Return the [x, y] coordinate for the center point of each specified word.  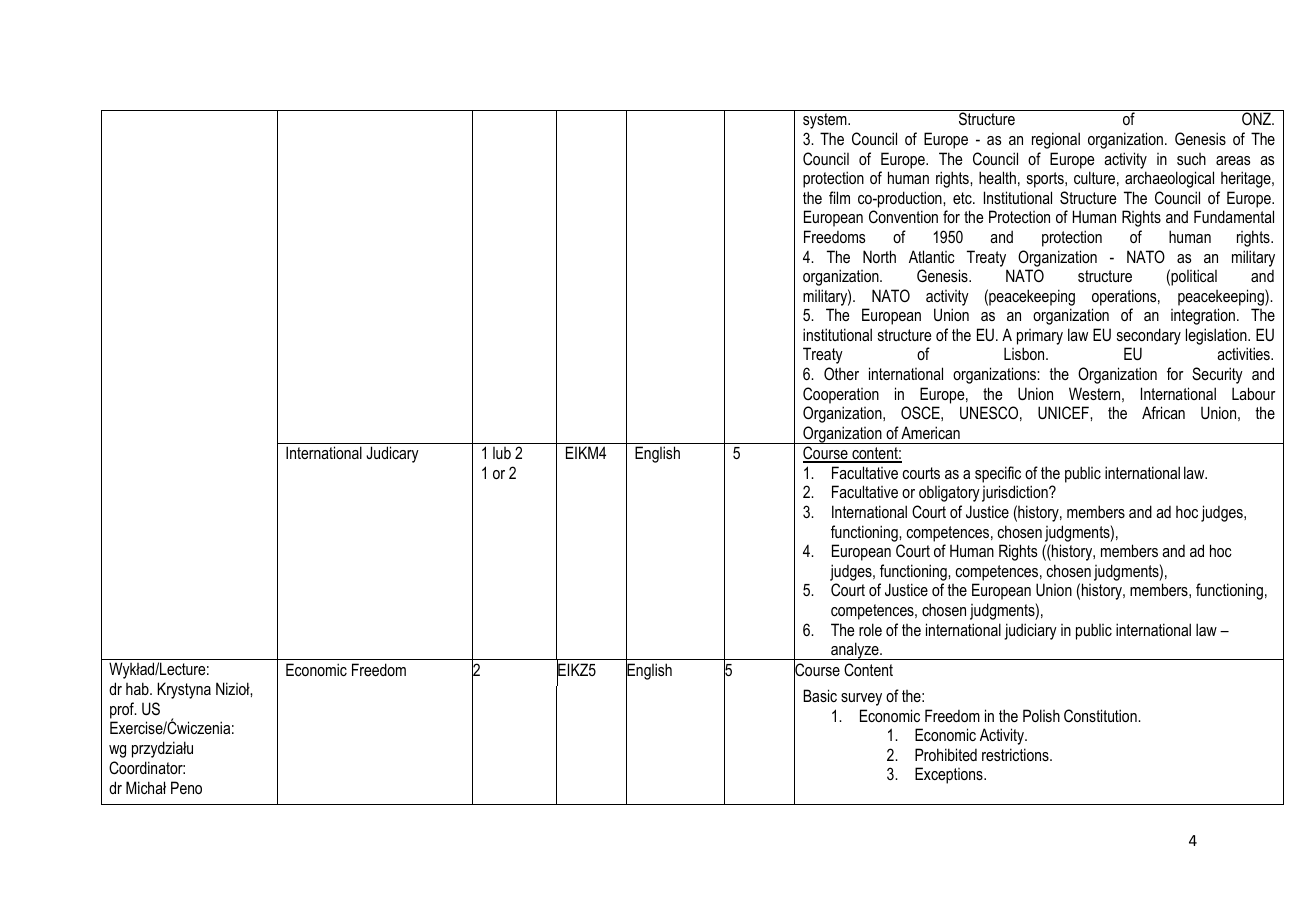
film [839, 197]
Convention [903, 216]
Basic [820, 695]
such [1191, 159]
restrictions [1016, 754]
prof [123, 710]
